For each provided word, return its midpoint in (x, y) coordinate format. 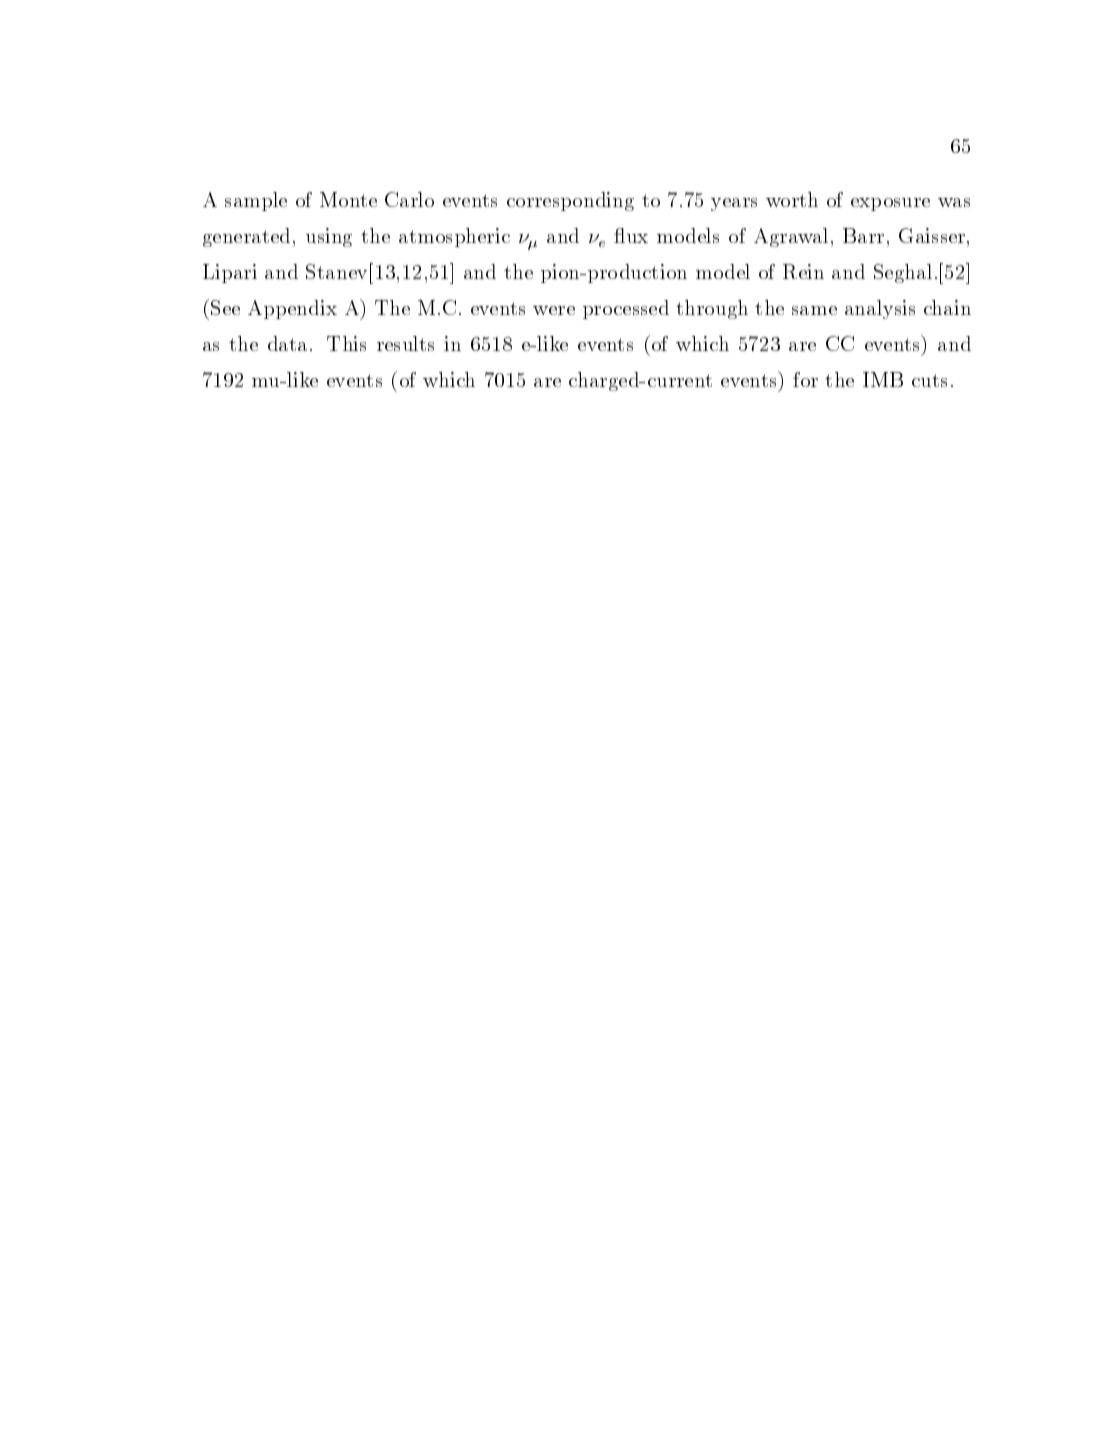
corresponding (570, 201)
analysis (880, 309)
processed (626, 309)
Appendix (292, 309)
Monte (348, 199)
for (805, 379)
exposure (890, 204)
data (287, 343)
